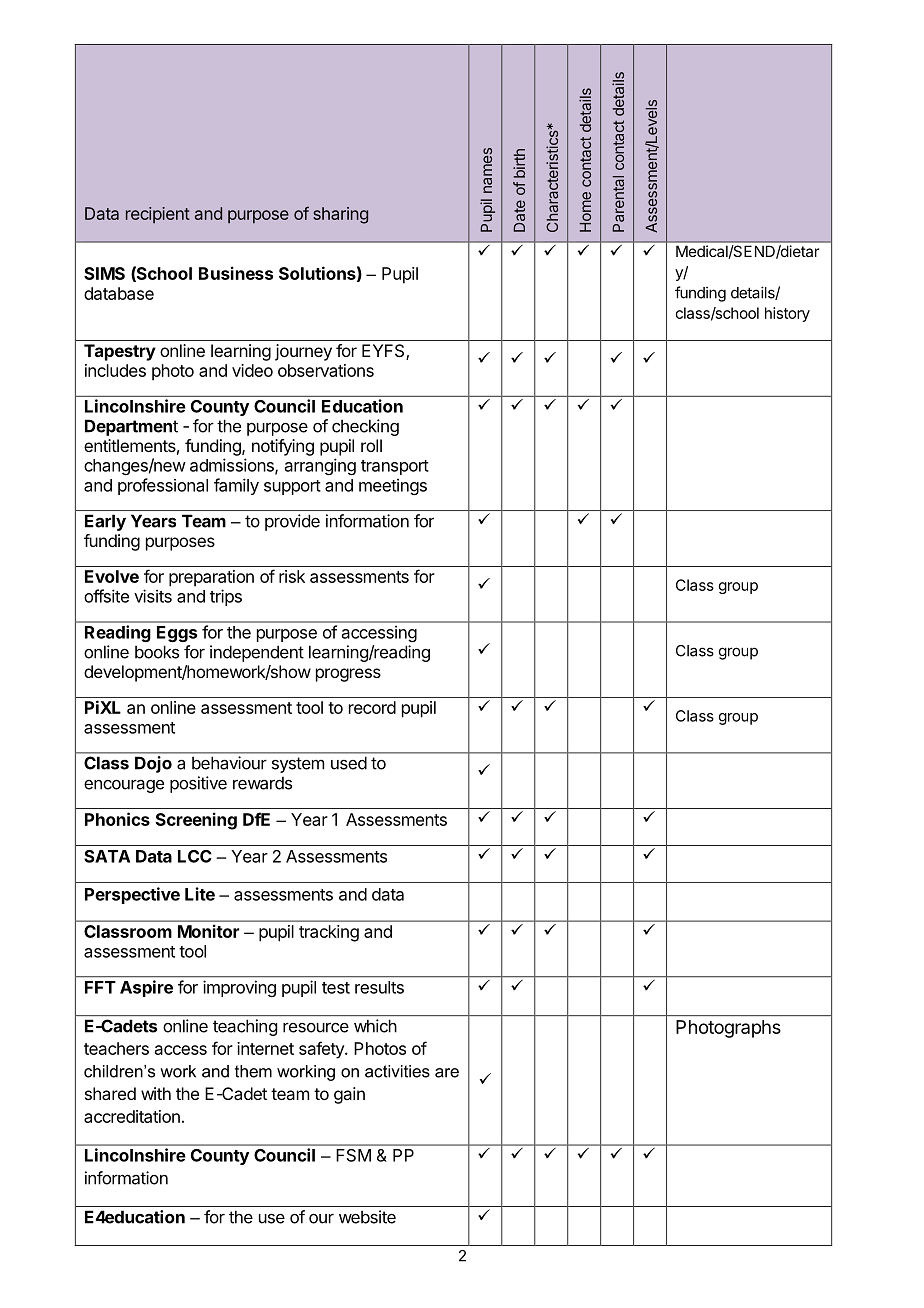 This screenshot has height=1308, width=924. I want to click on website, so click(367, 1217).
